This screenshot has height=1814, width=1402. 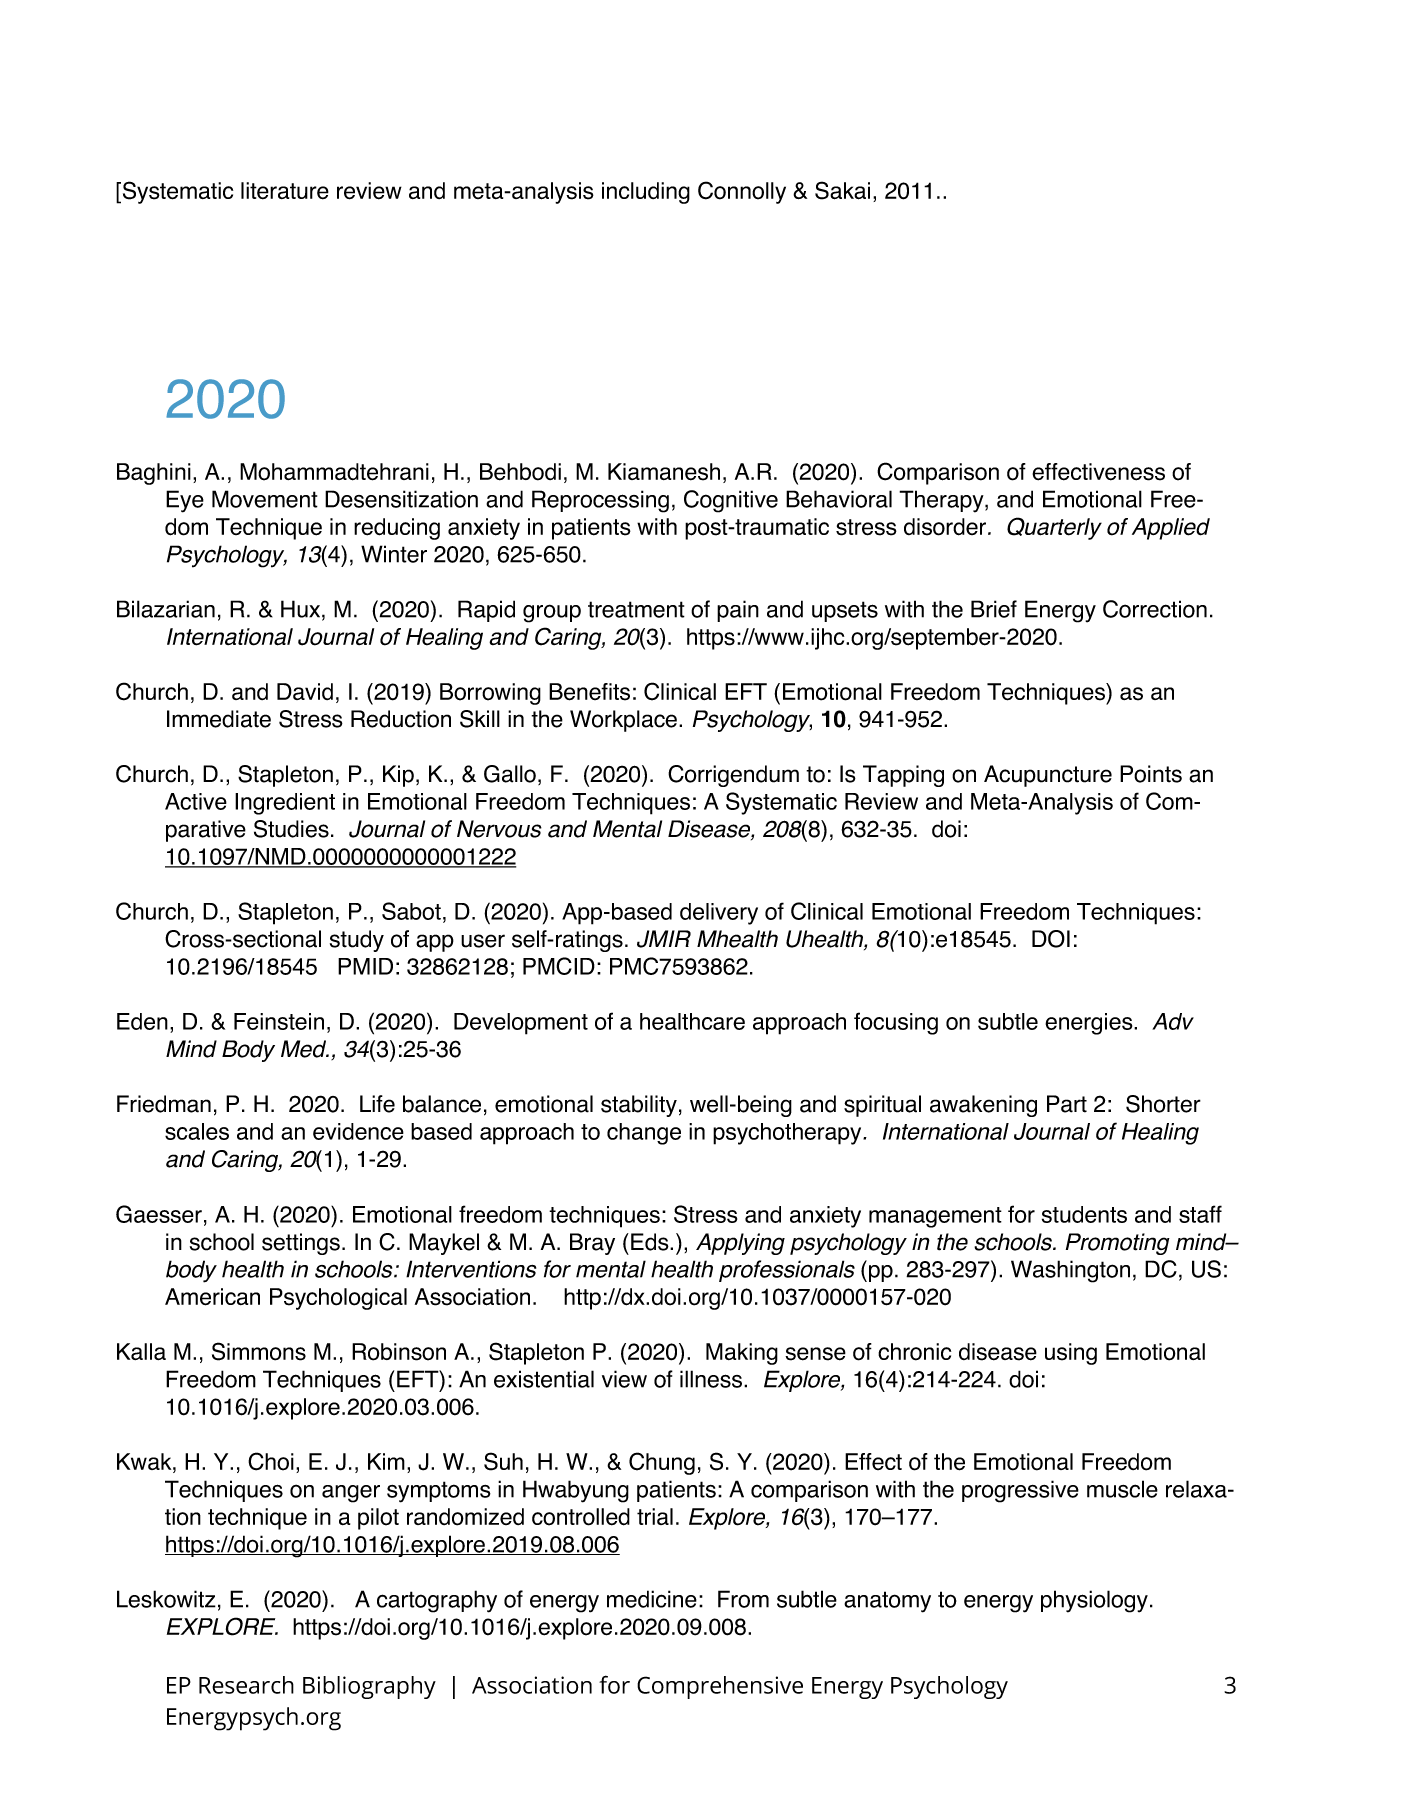 I want to click on literature, so click(x=285, y=191).
